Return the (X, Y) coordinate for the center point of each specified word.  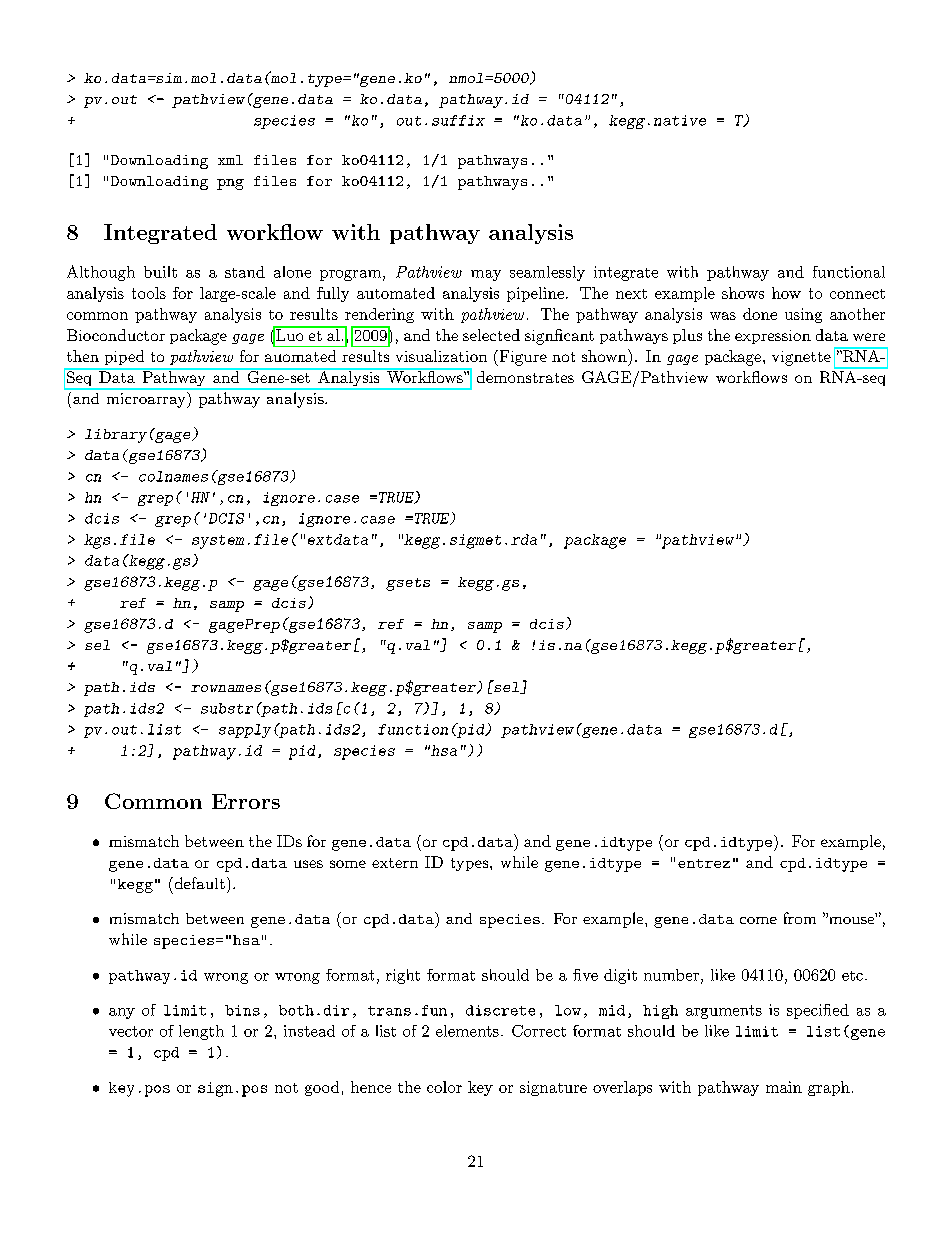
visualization (441, 356)
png (230, 184)
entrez (704, 863)
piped (124, 357)
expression (773, 337)
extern (395, 863)
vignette (801, 358)
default (198, 883)
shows (743, 293)
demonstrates (525, 377)
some (348, 864)
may (486, 275)
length (201, 1032)
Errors (246, 801)
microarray (147, 400)
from (800, 918)
